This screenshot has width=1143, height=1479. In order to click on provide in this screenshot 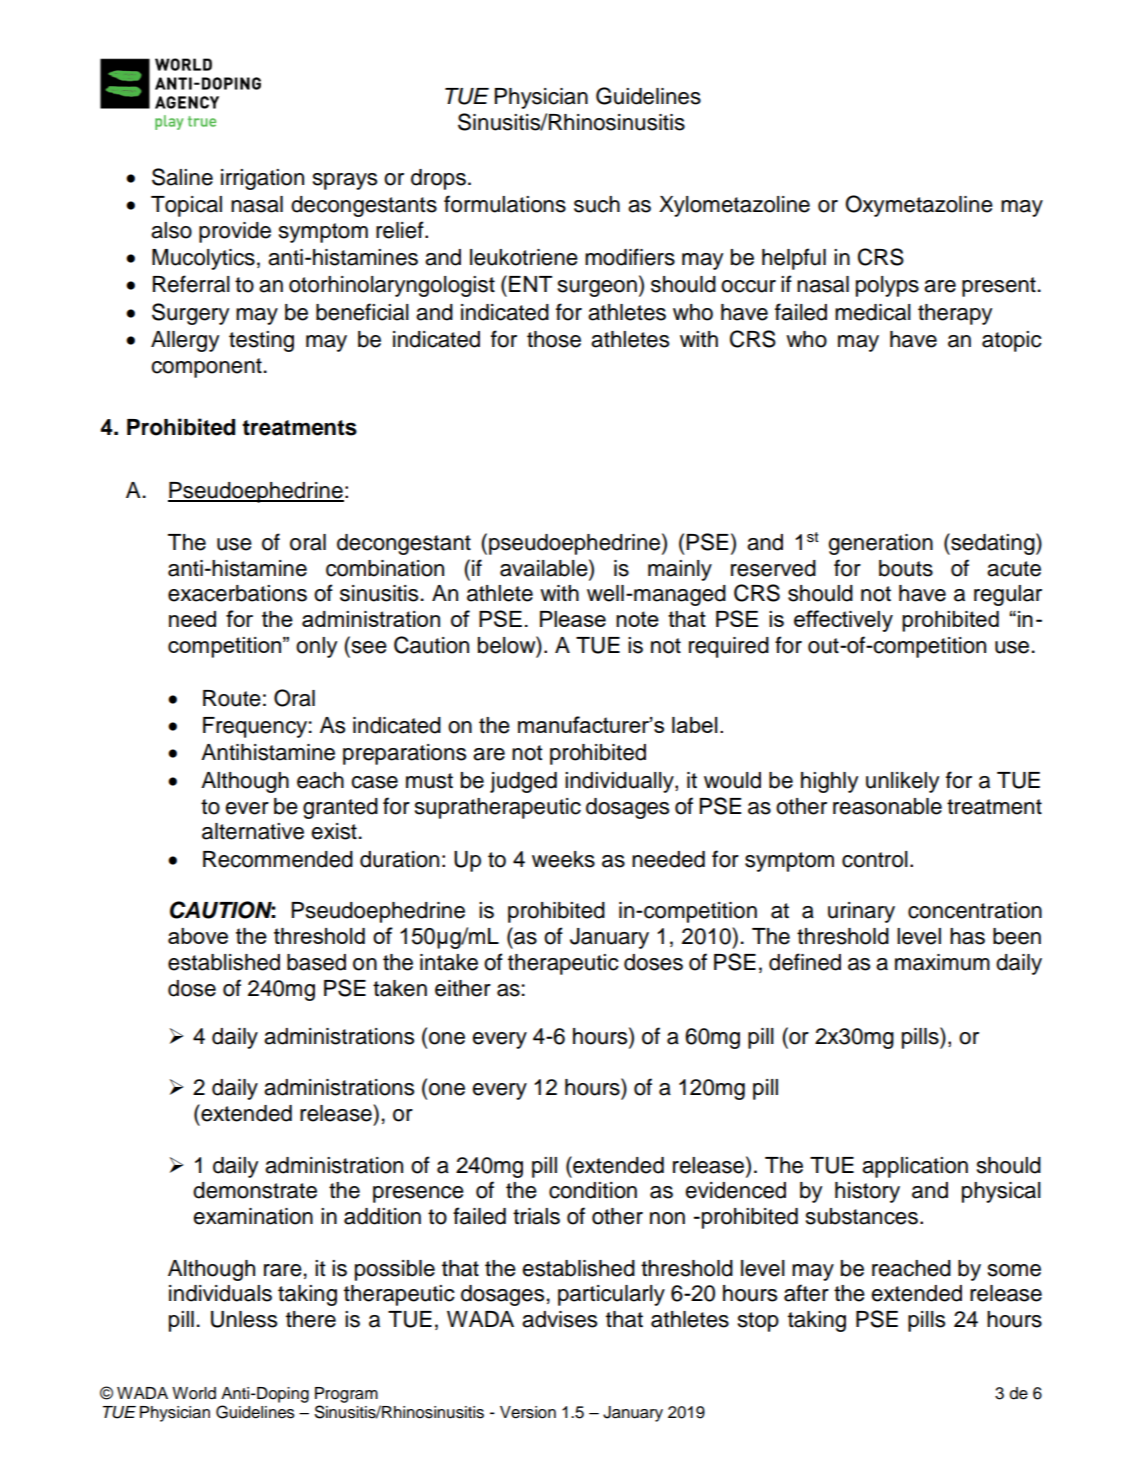, I will do `click(235, 232)`.
